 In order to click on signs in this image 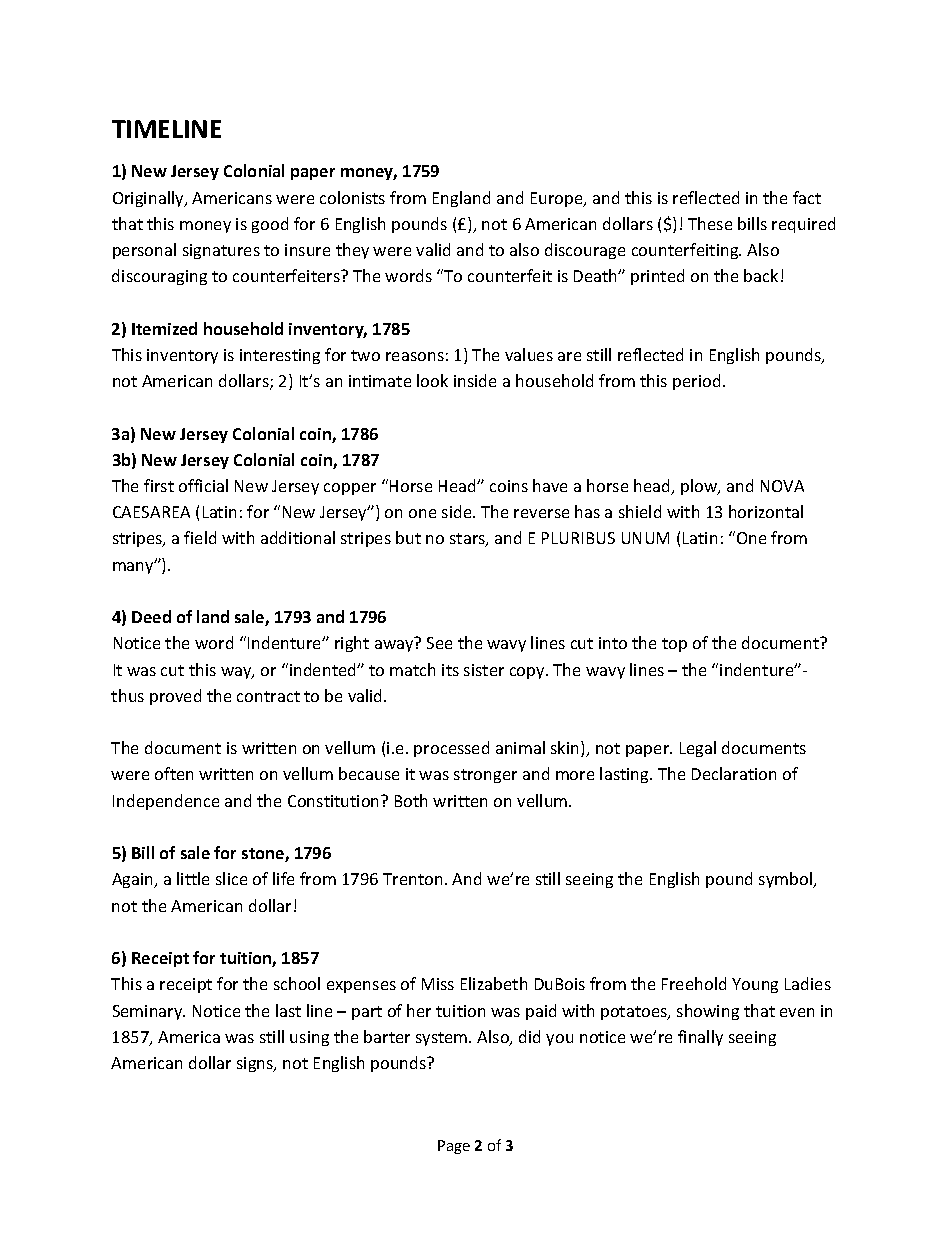, I will do `click(256, 1064)`.
